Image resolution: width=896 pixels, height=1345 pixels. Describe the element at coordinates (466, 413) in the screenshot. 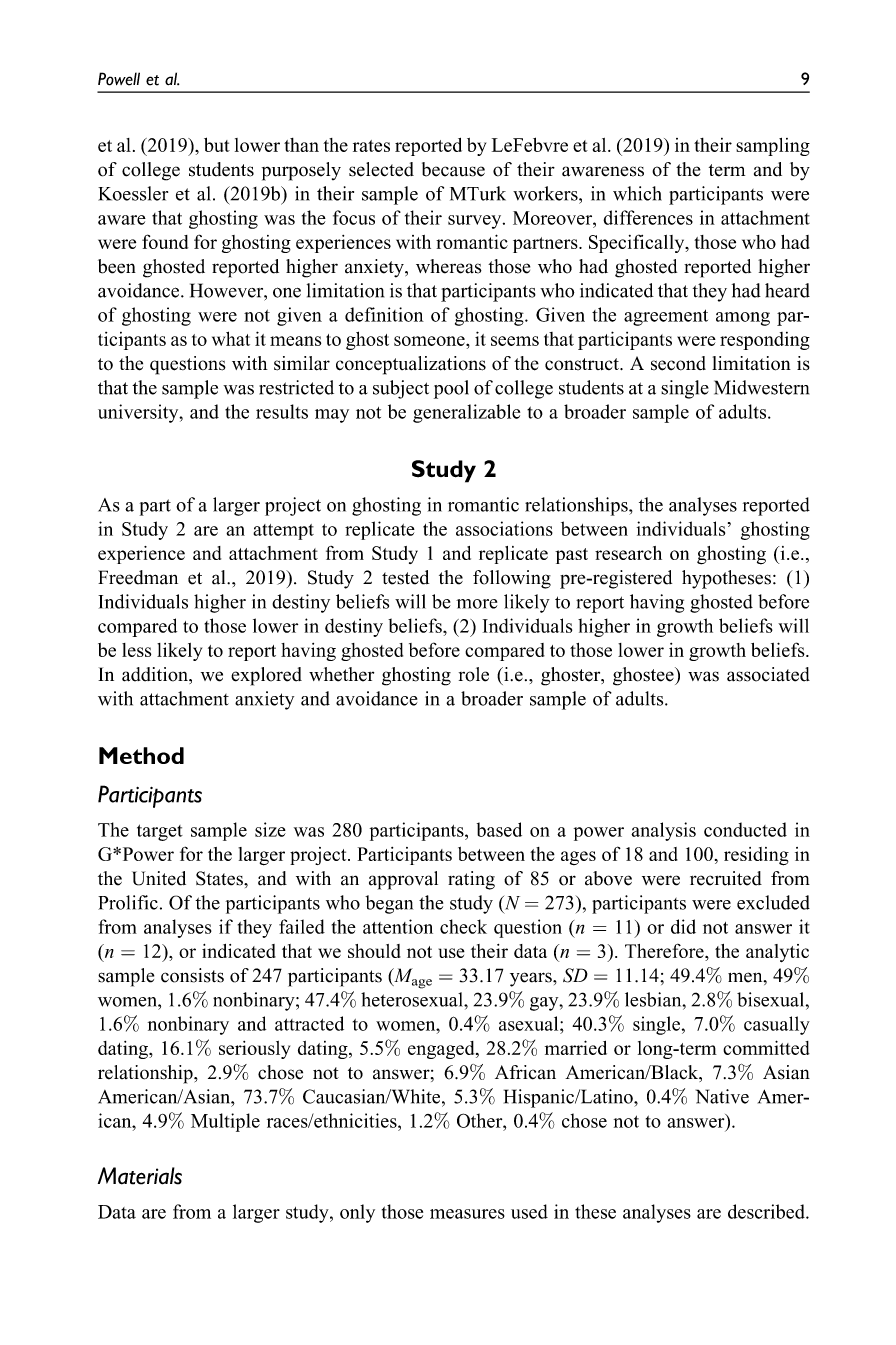

I see `generalizable` at that location.
